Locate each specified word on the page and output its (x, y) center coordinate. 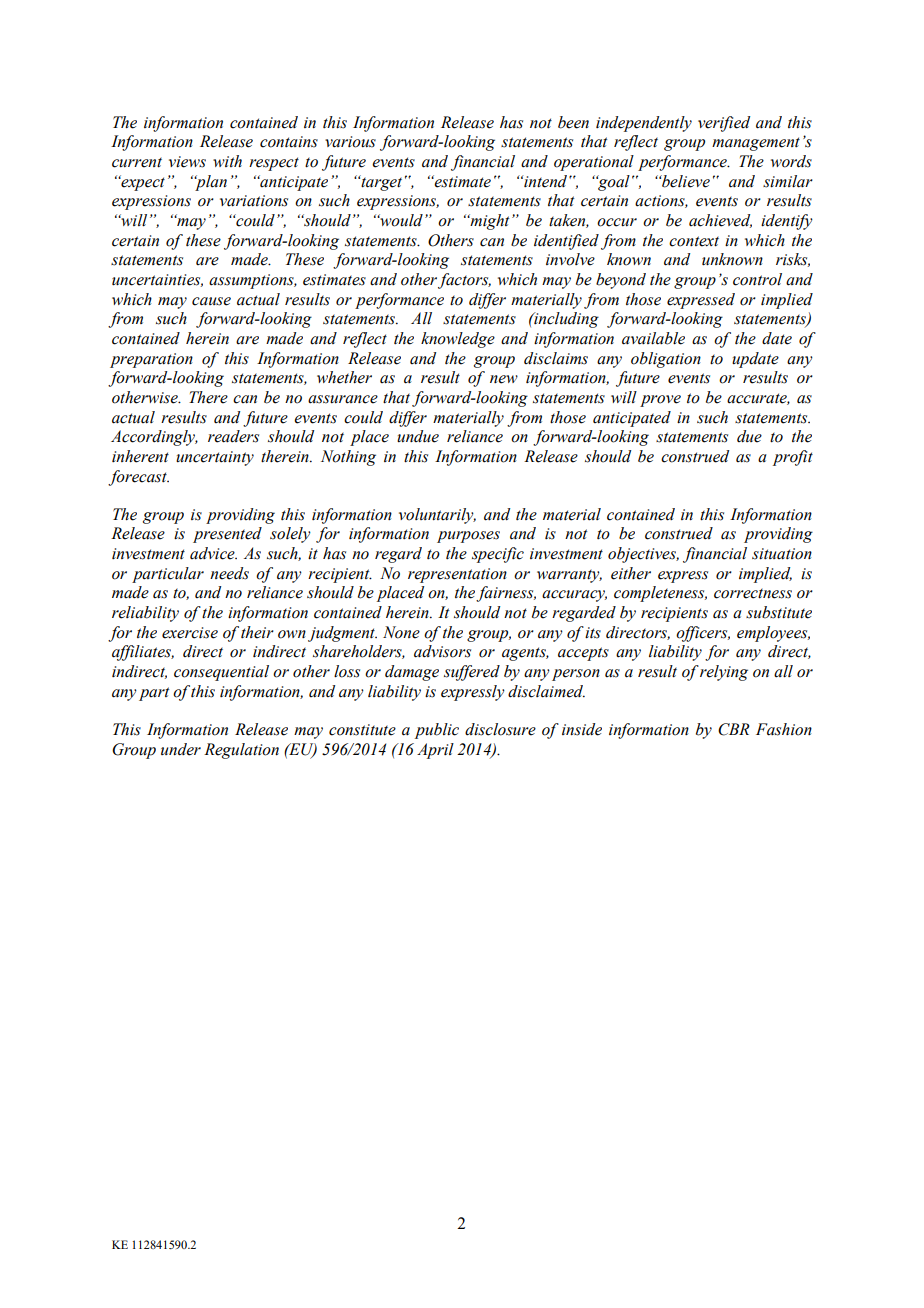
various (350, 142)
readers (233, 436)
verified (724, 124)
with (227, 161)
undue (418, 436)
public (437, 731)
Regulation (241, 751)
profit (793, 458)
